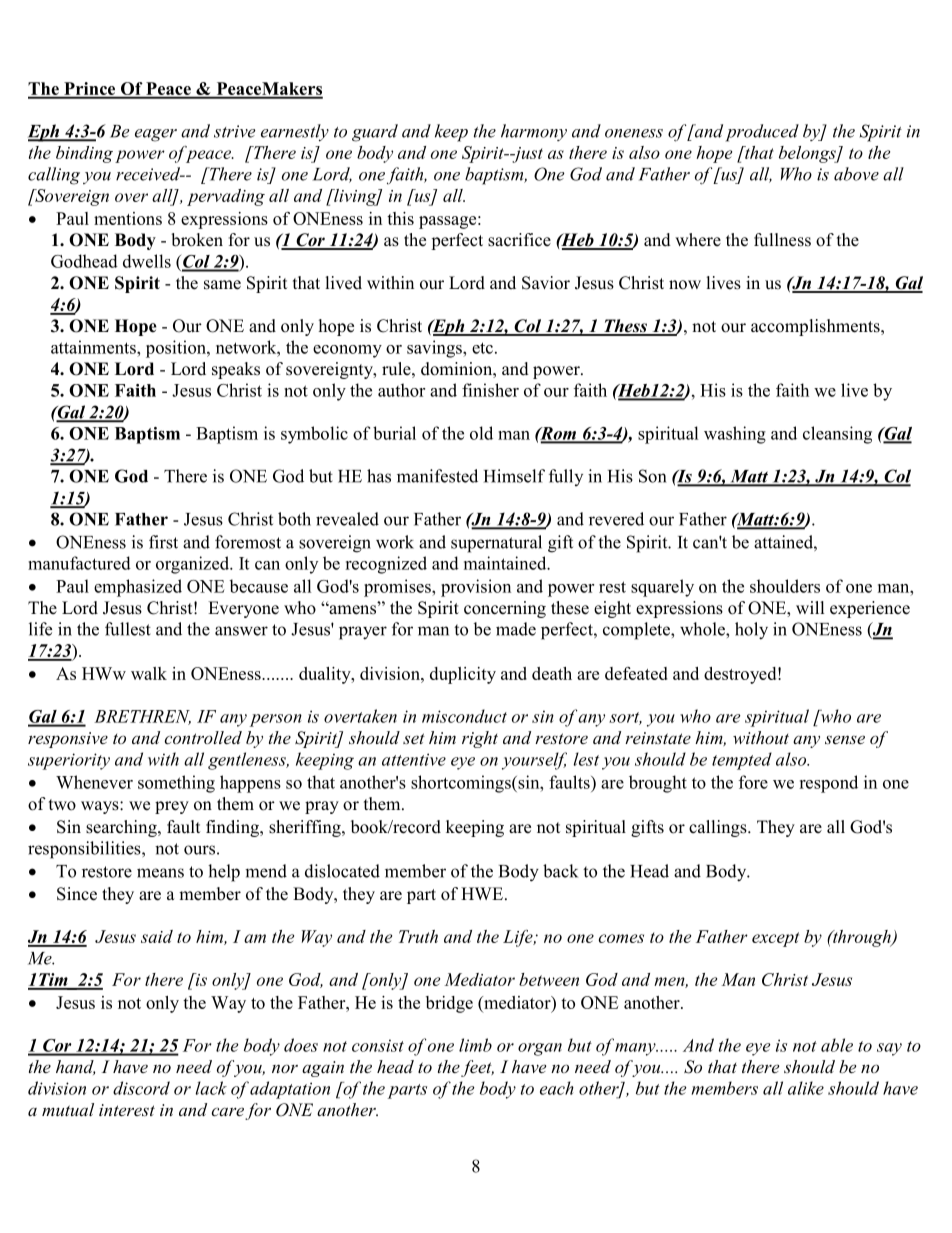 This screenshot has height=1233, width=952. What do you see at coordinates (534, 132) in the screenshot?
I see `harmony` at bounding box center [534, 132].
